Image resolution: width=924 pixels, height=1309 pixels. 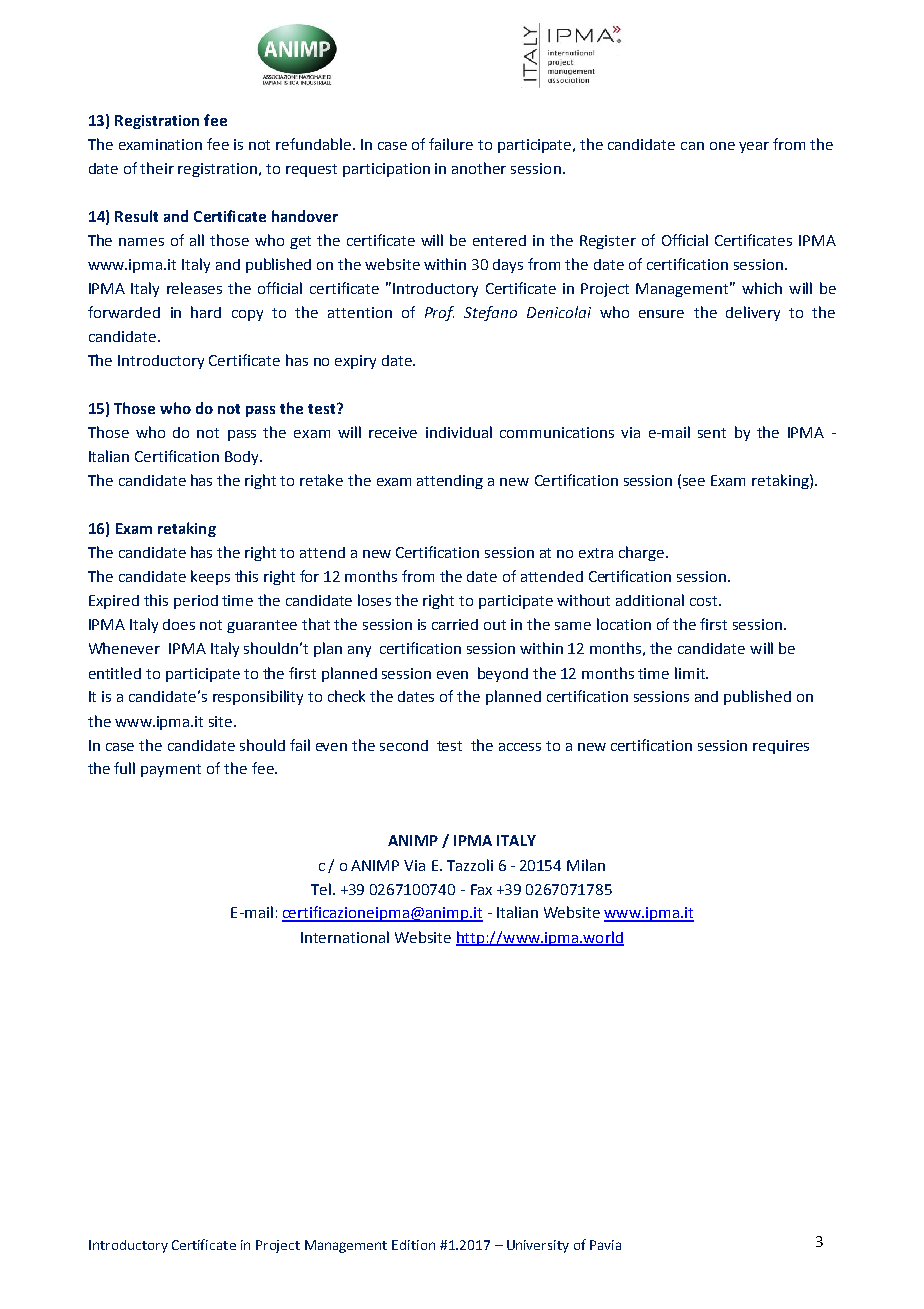 I want to click on University, so click(x=538, y=1246).
